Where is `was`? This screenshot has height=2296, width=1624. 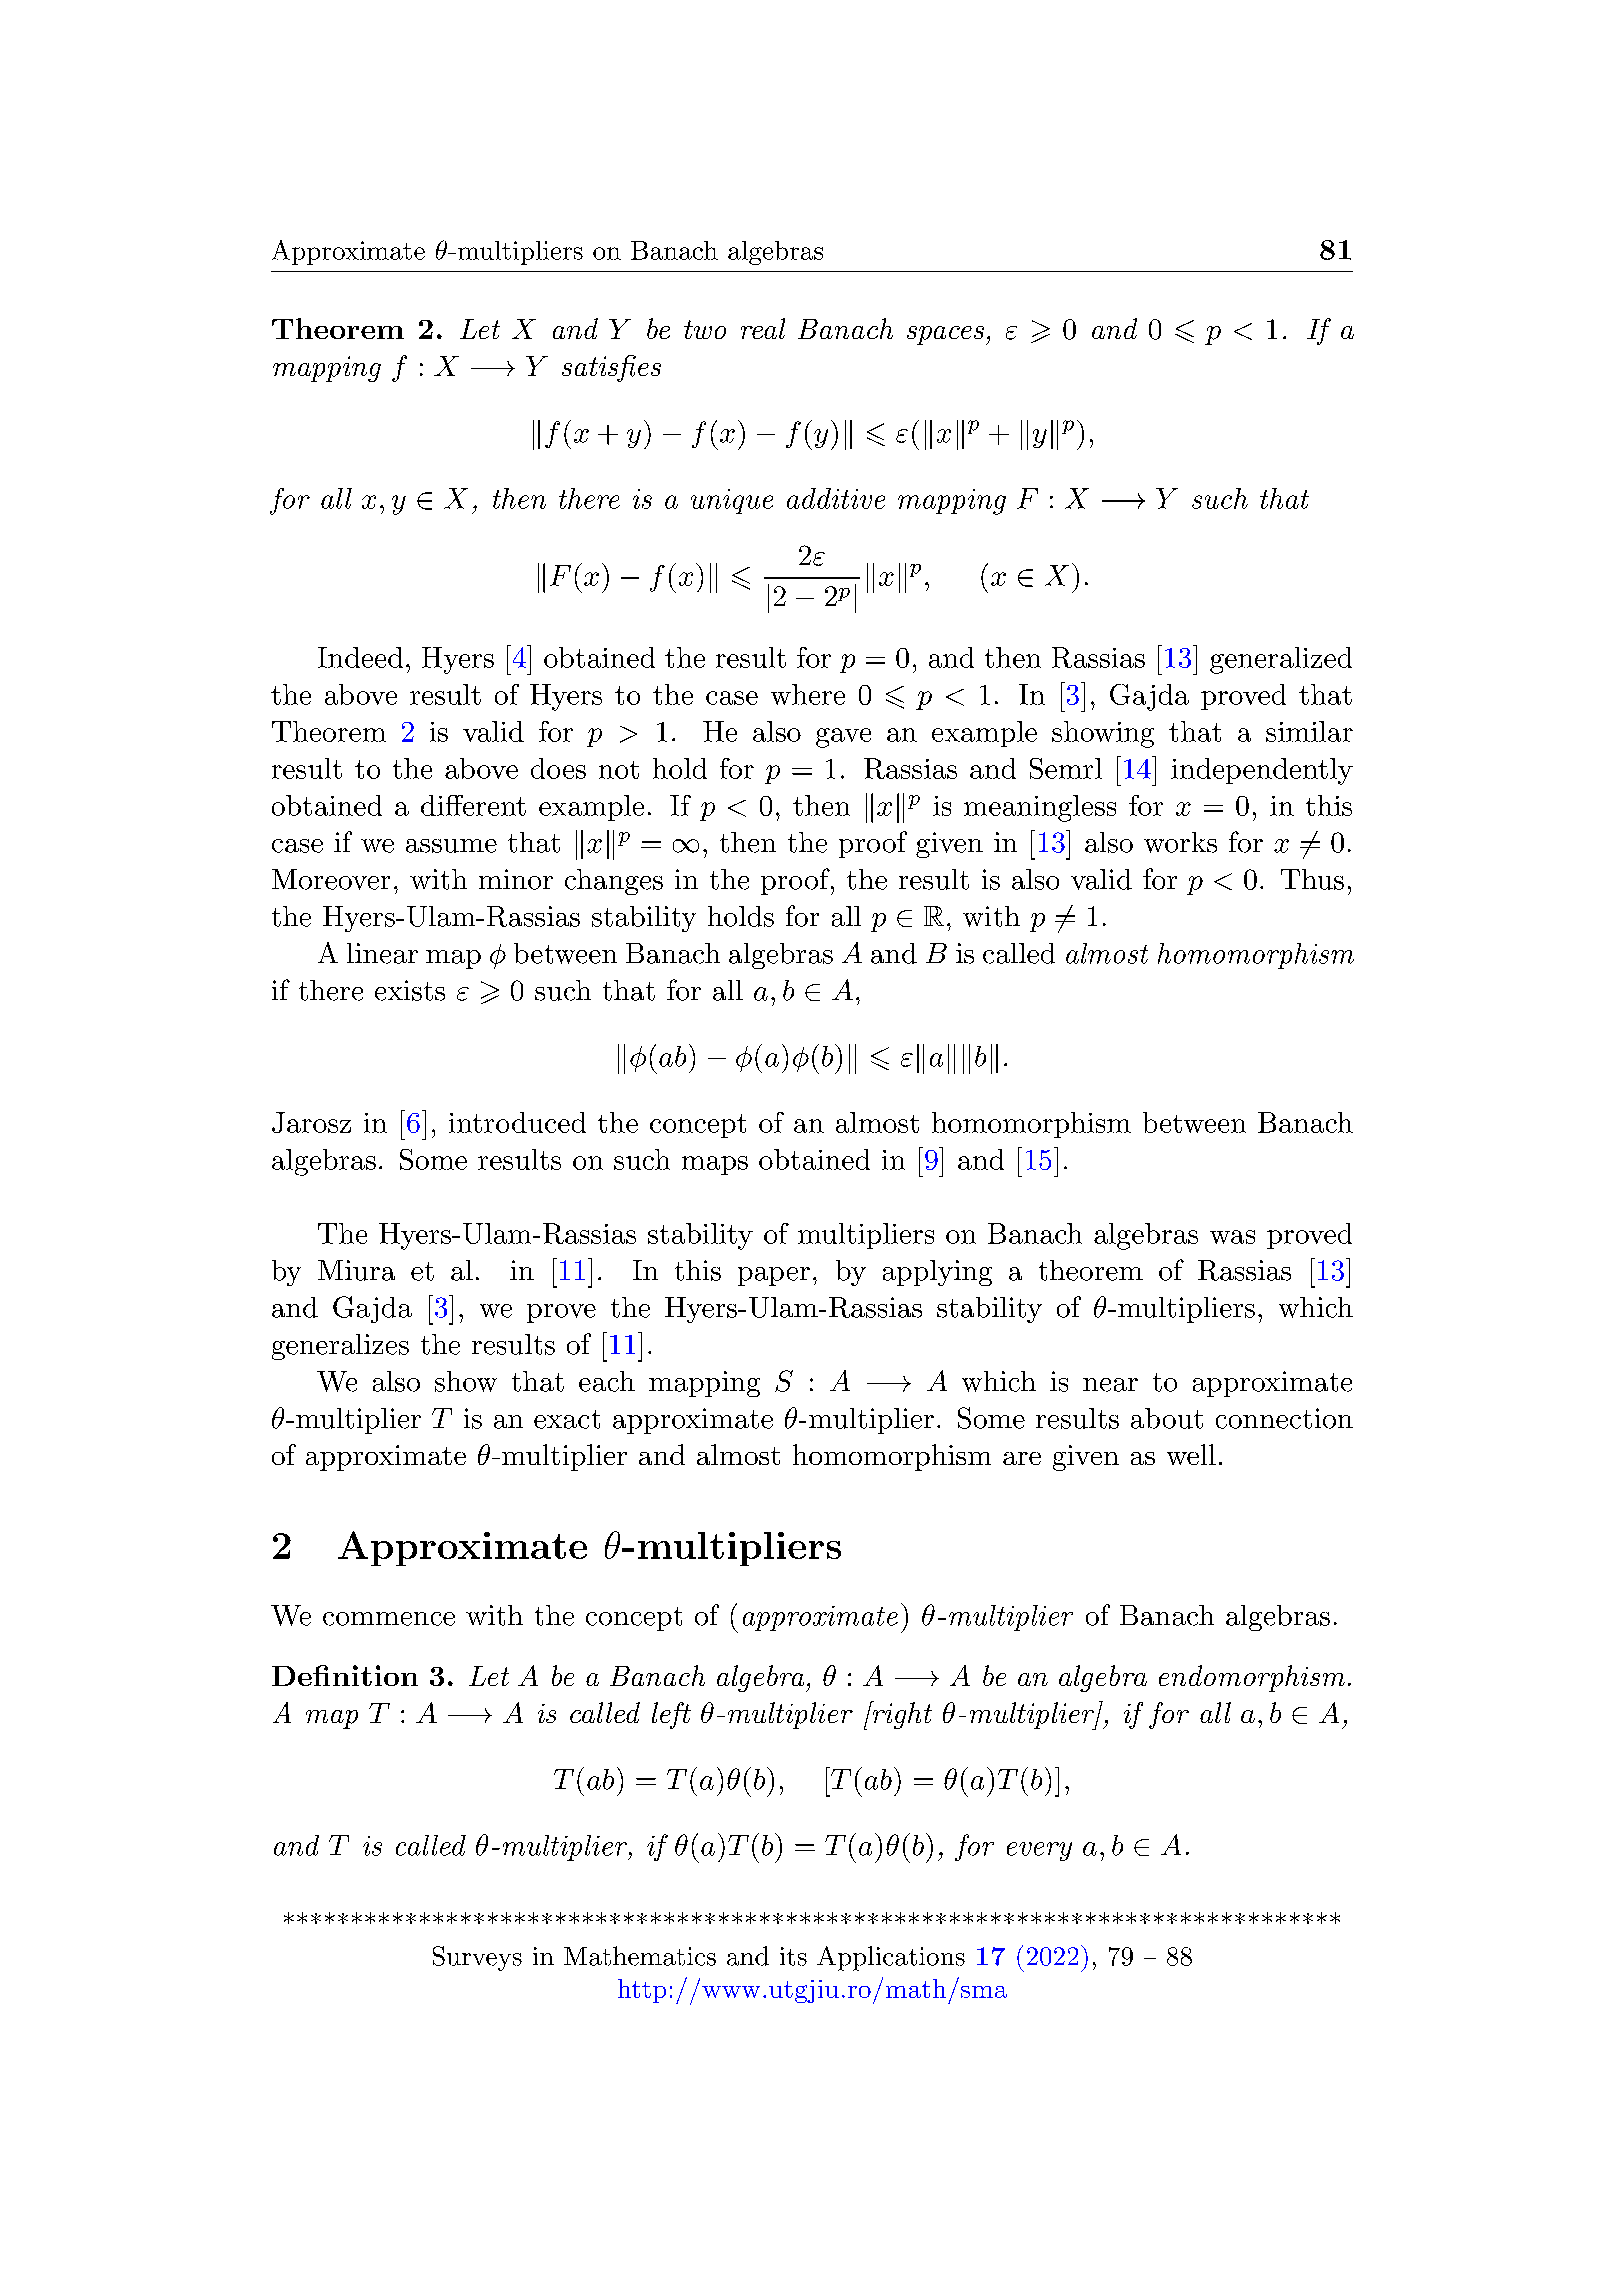
was is located at coordinates (1232, 1237).
